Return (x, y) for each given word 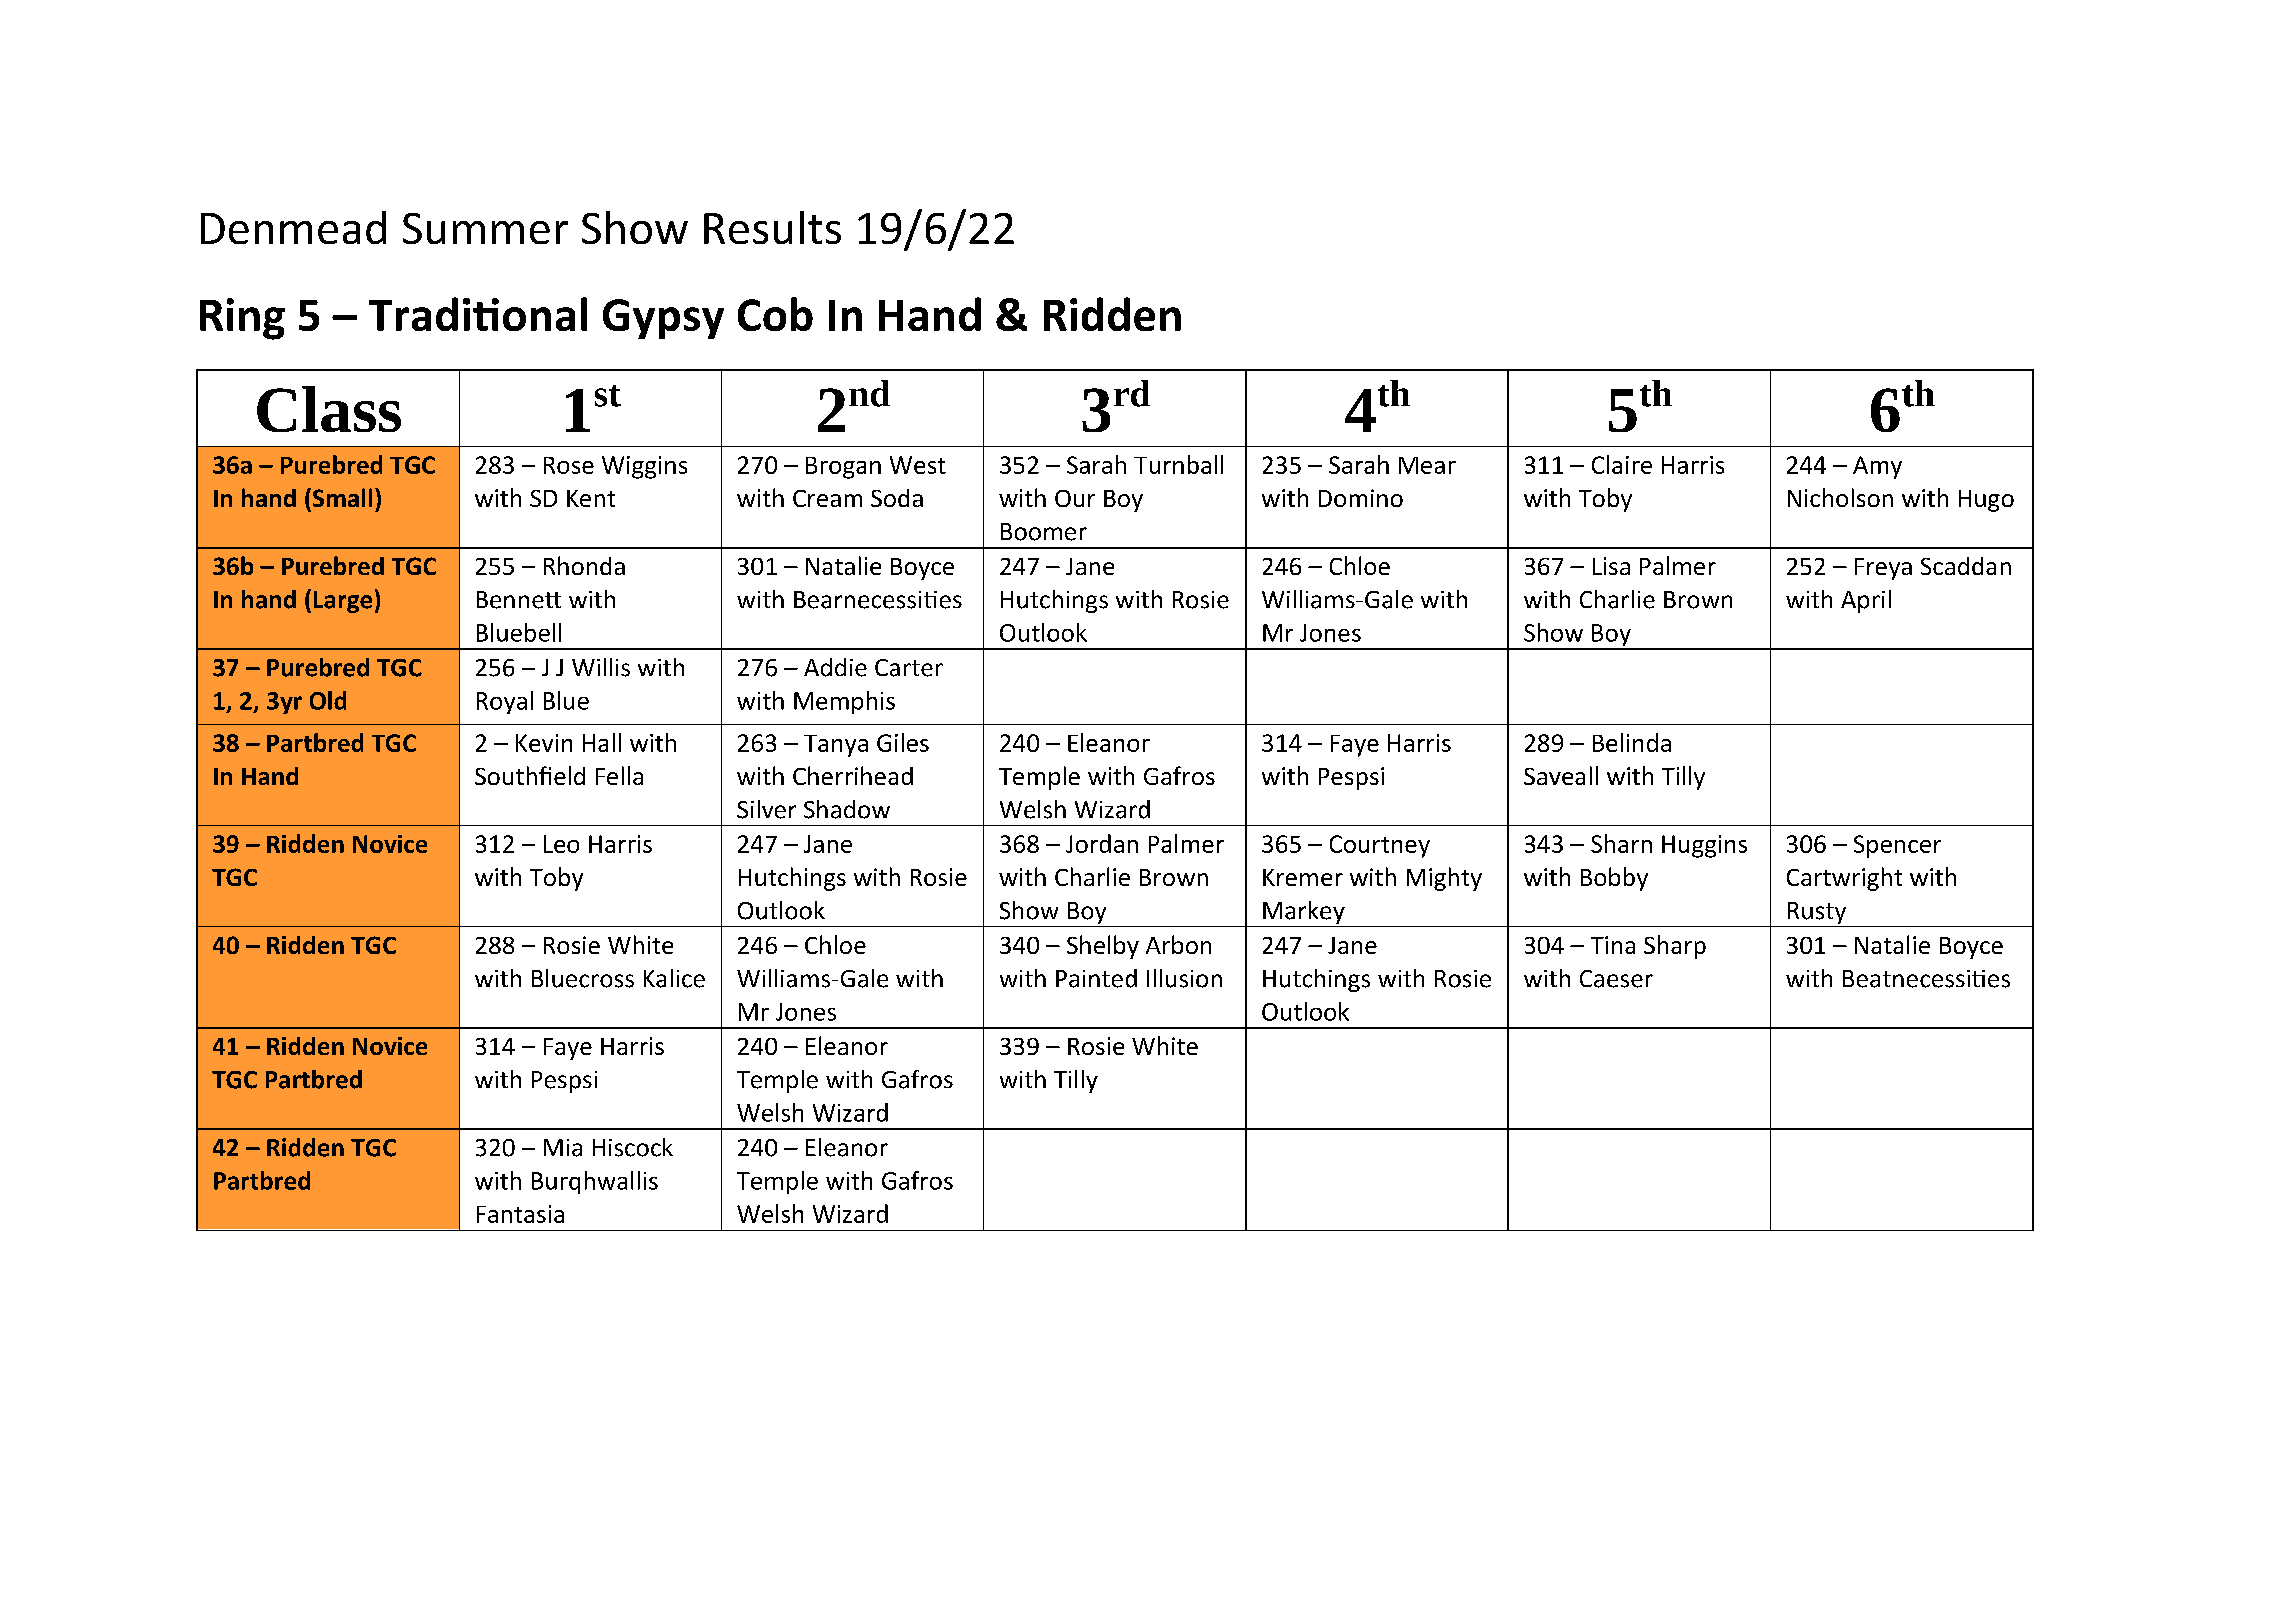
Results (772, 227)
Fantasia (520, 1214)
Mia (563, 1148)
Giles (903, 742)
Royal (505, 702)
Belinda (1632, 742)
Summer (485, 228)
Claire (1622, 464)
